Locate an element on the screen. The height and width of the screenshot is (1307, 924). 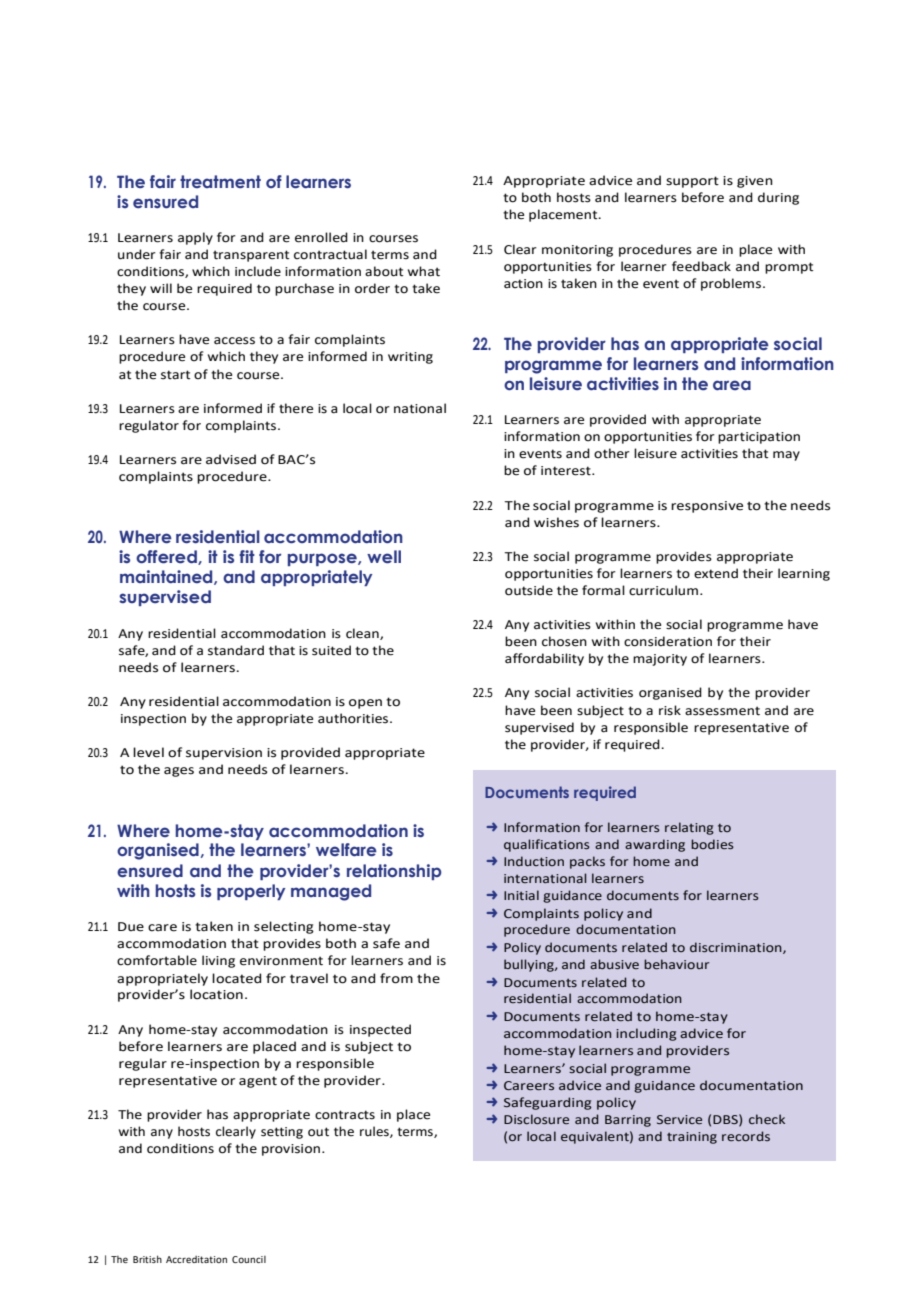
what is located at coordinates (424, 271).
